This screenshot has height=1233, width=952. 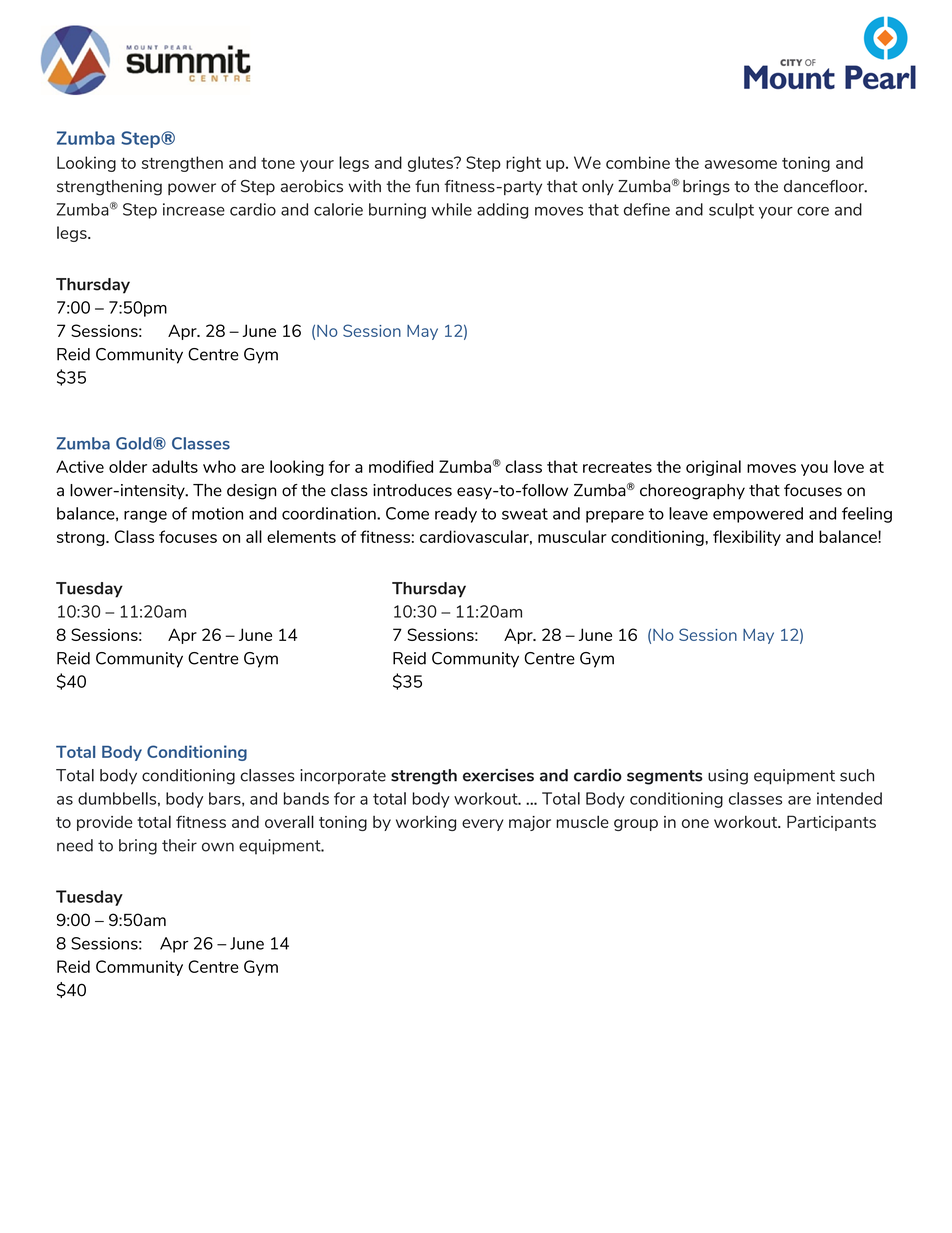 What do you see at coordinates (179, 845) in the screenshot?
I see `their` at bounding box center [179, 845].
